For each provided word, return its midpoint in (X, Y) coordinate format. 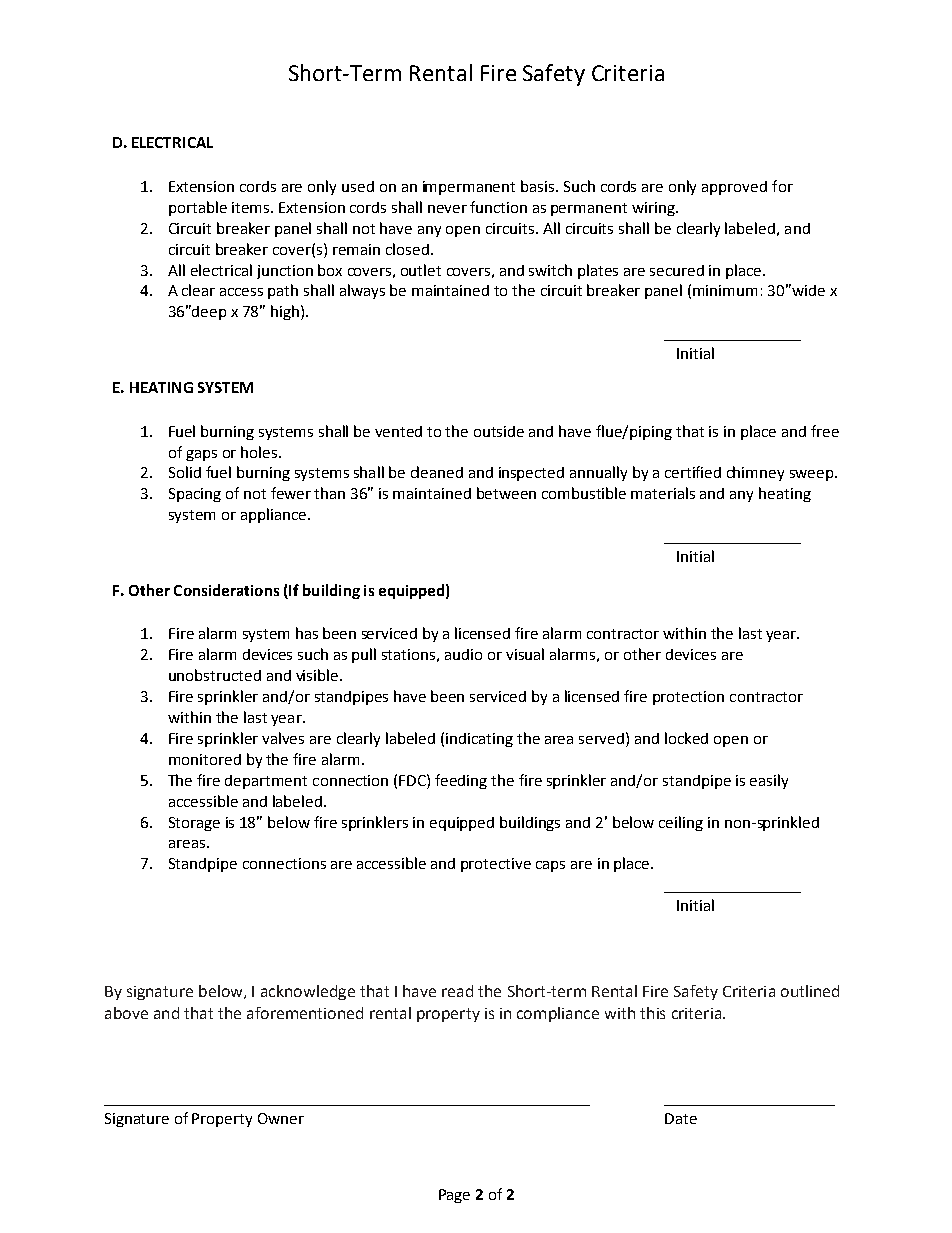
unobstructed (215, 675)
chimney (755, 473)
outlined (810, 991)
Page (454, 1196)
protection (688, 698)
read (457, 991)
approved (734, 188)
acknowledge (308, 992)
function (498, 207)
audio (463, 654)
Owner (281, 1118)
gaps (201, 455)
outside (499, 431)
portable (198, 208)
